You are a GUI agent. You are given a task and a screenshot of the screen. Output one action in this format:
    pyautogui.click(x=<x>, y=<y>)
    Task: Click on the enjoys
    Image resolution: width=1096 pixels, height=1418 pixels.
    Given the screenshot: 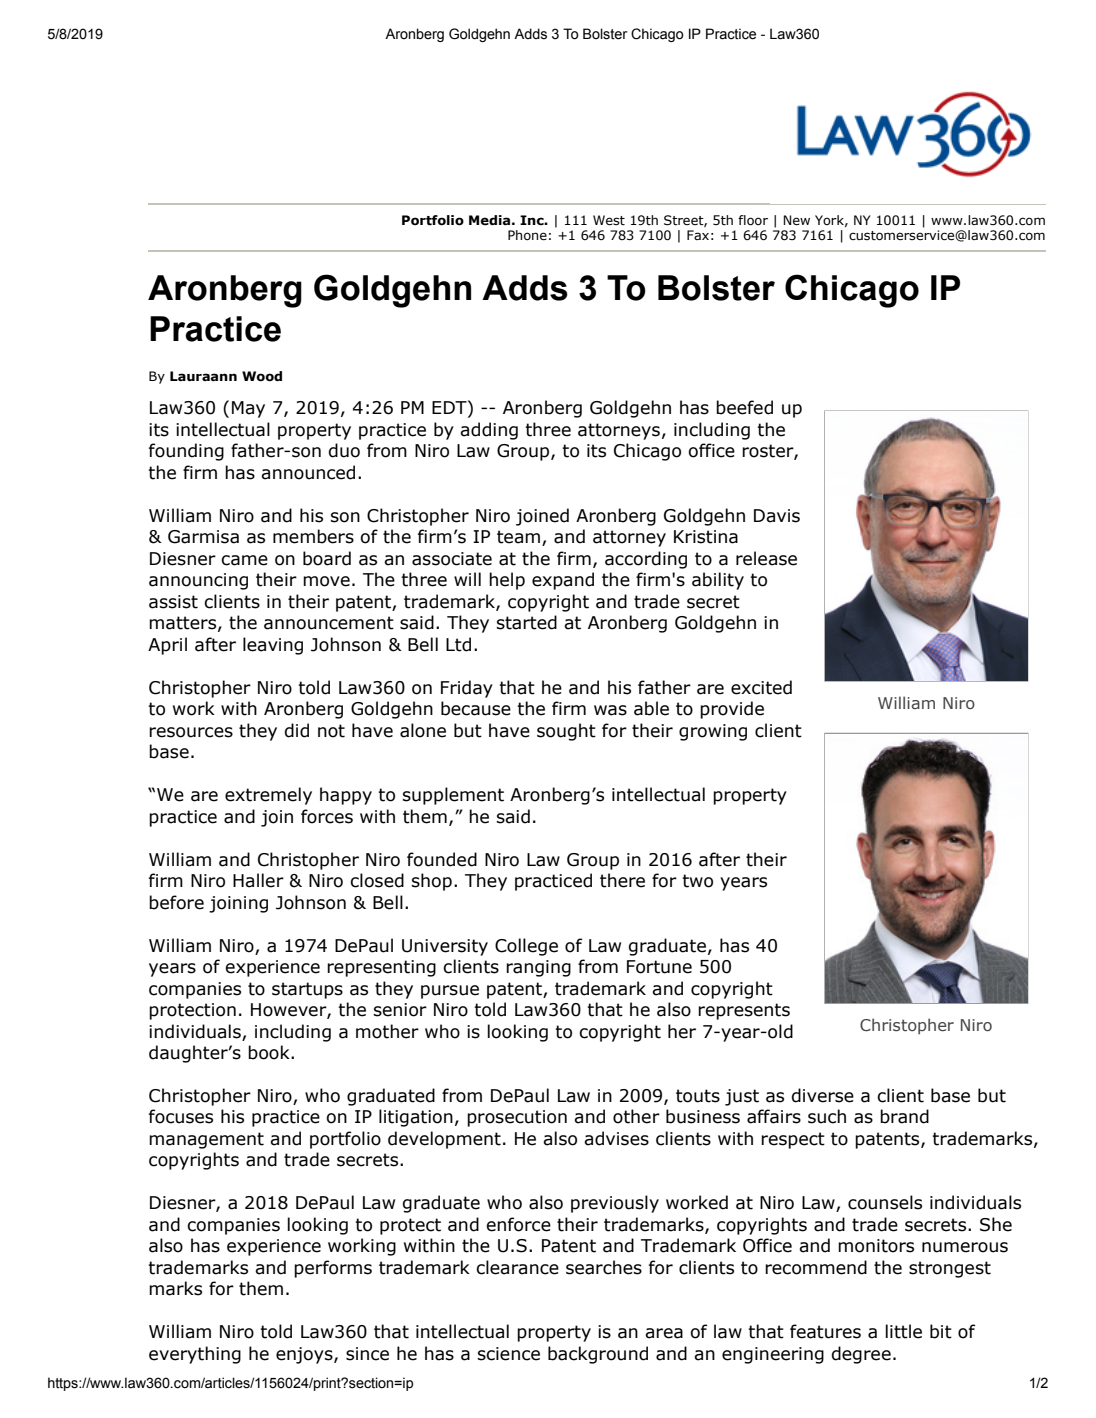 What is the action you would take?
    pyautogui.click(x=305, y=1355)
